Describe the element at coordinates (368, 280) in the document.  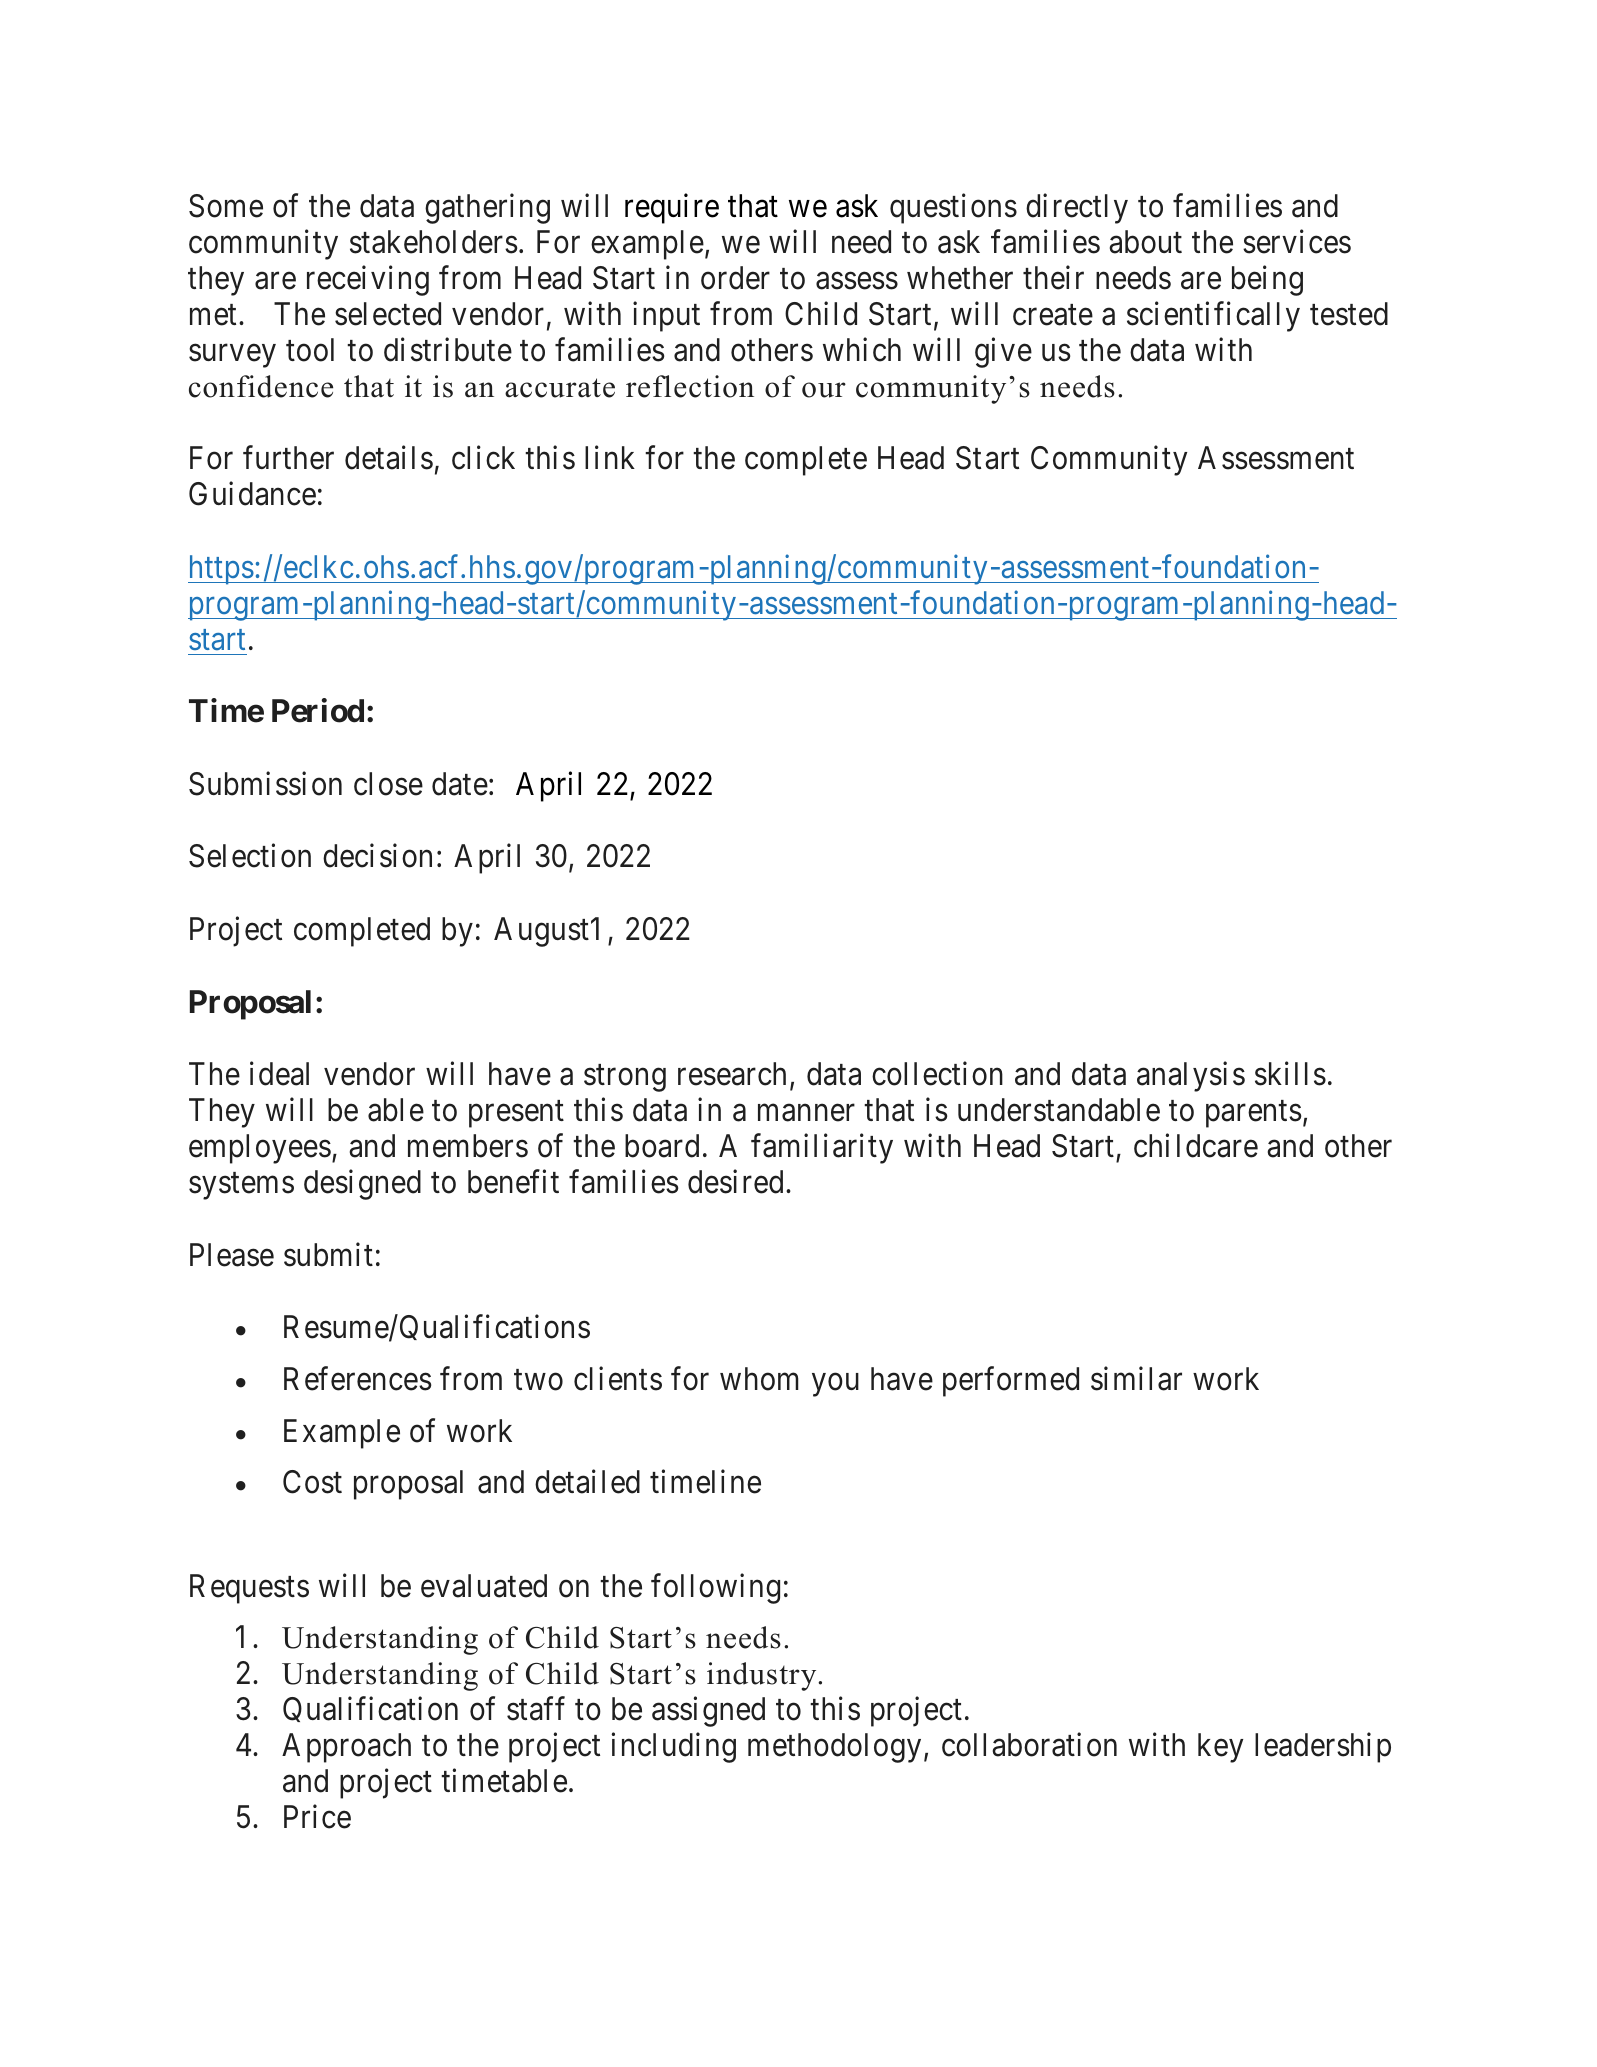
I see `receiving` at that location.
